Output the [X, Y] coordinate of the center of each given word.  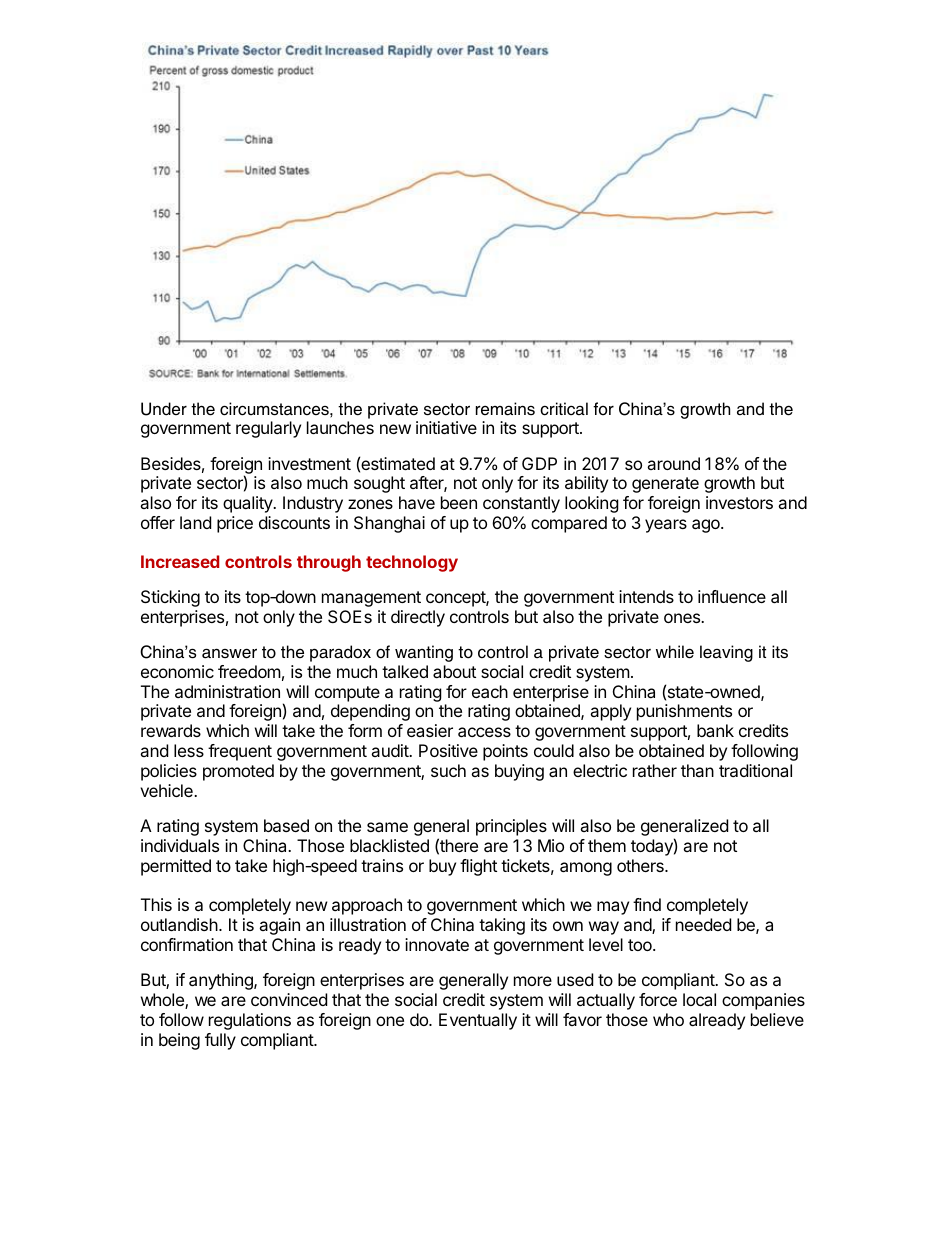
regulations [250, 1021]
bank [715, 730]
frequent [240, 752]
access [484, 732]
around [673, 463]
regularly [268, 429]
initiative [446, 427]
